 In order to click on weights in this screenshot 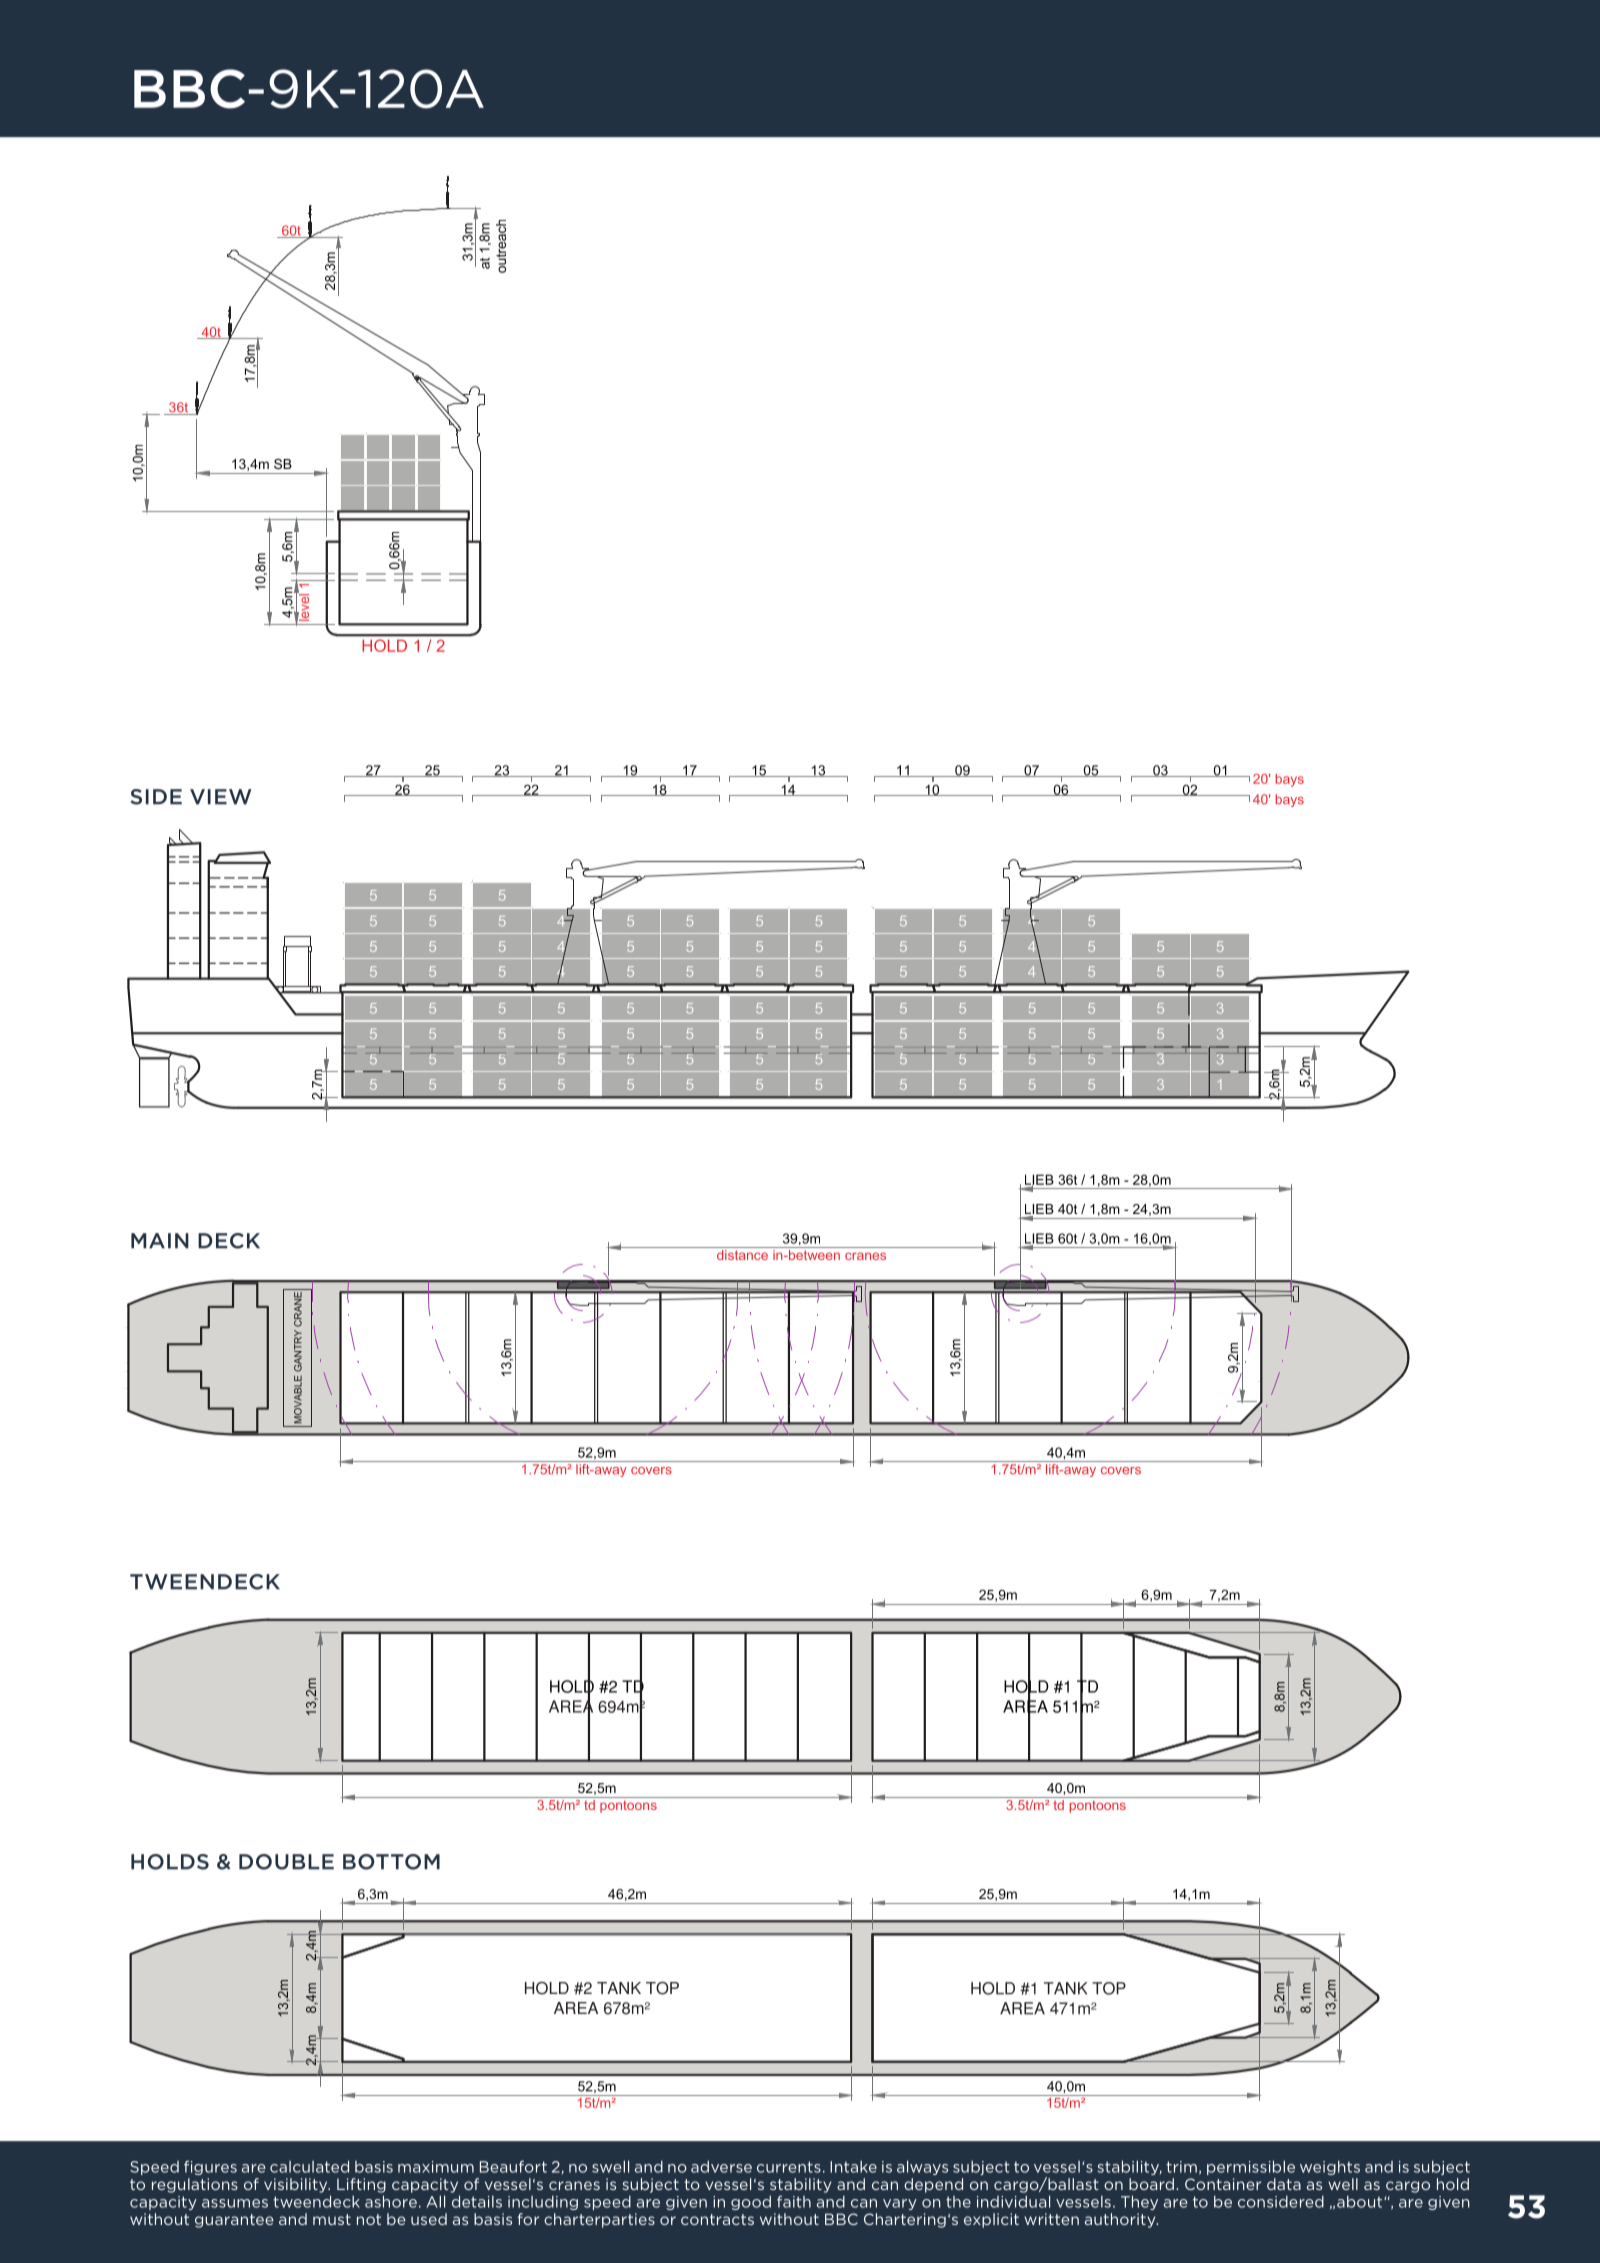, I will do `click(1330, 2168)`.
